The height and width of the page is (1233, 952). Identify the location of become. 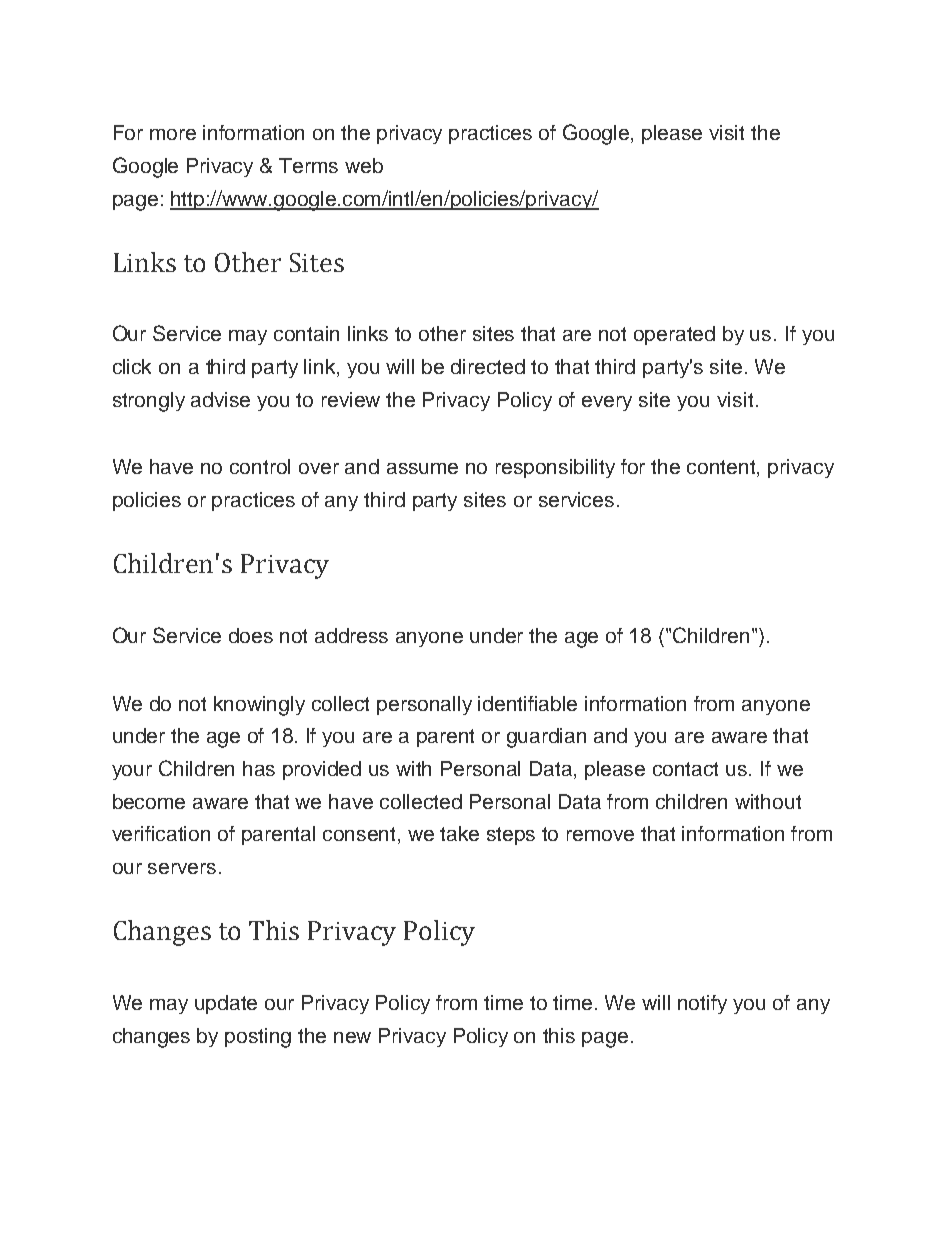
(149, 801).
